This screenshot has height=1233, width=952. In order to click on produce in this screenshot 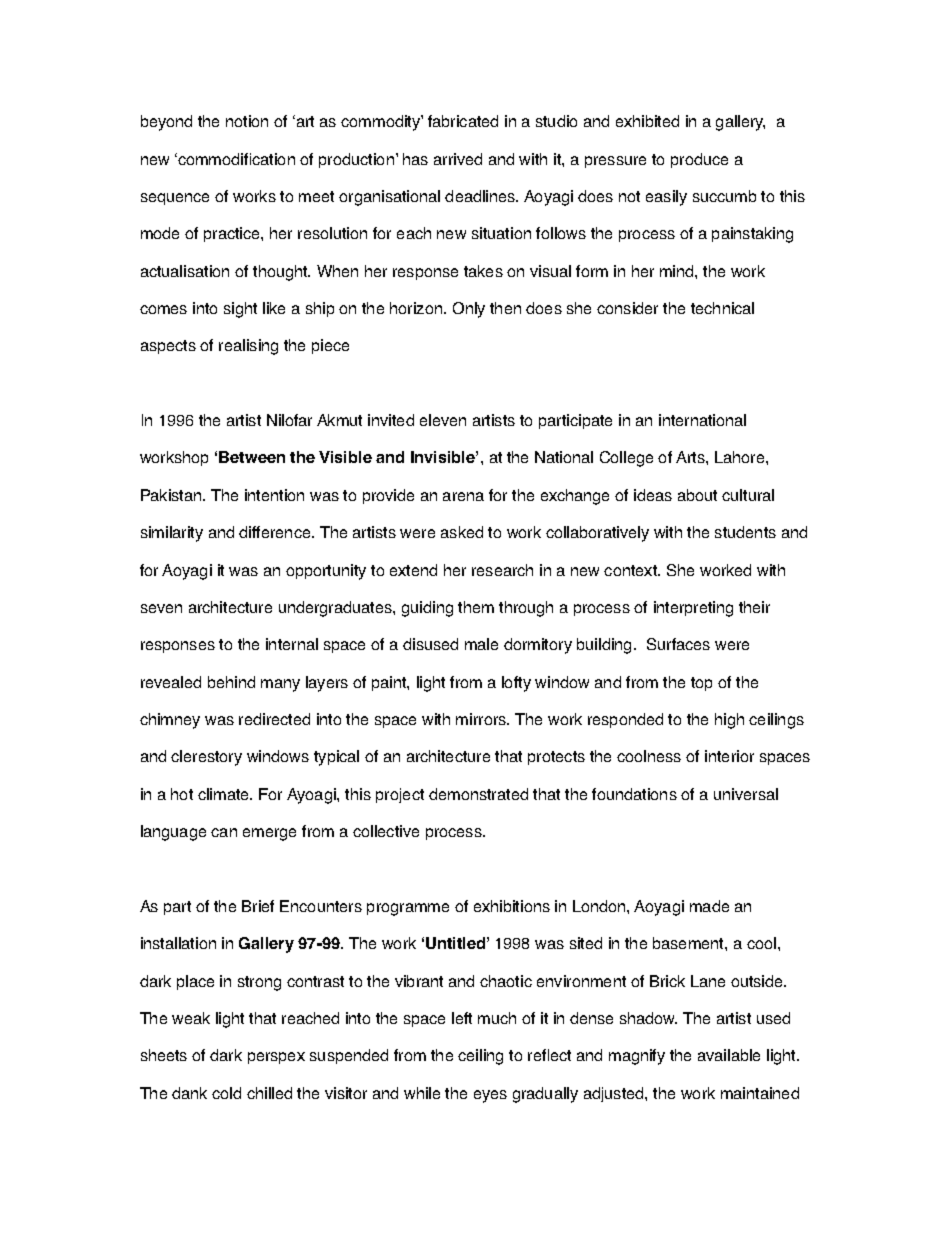, I will do `click(699, 160)`.
